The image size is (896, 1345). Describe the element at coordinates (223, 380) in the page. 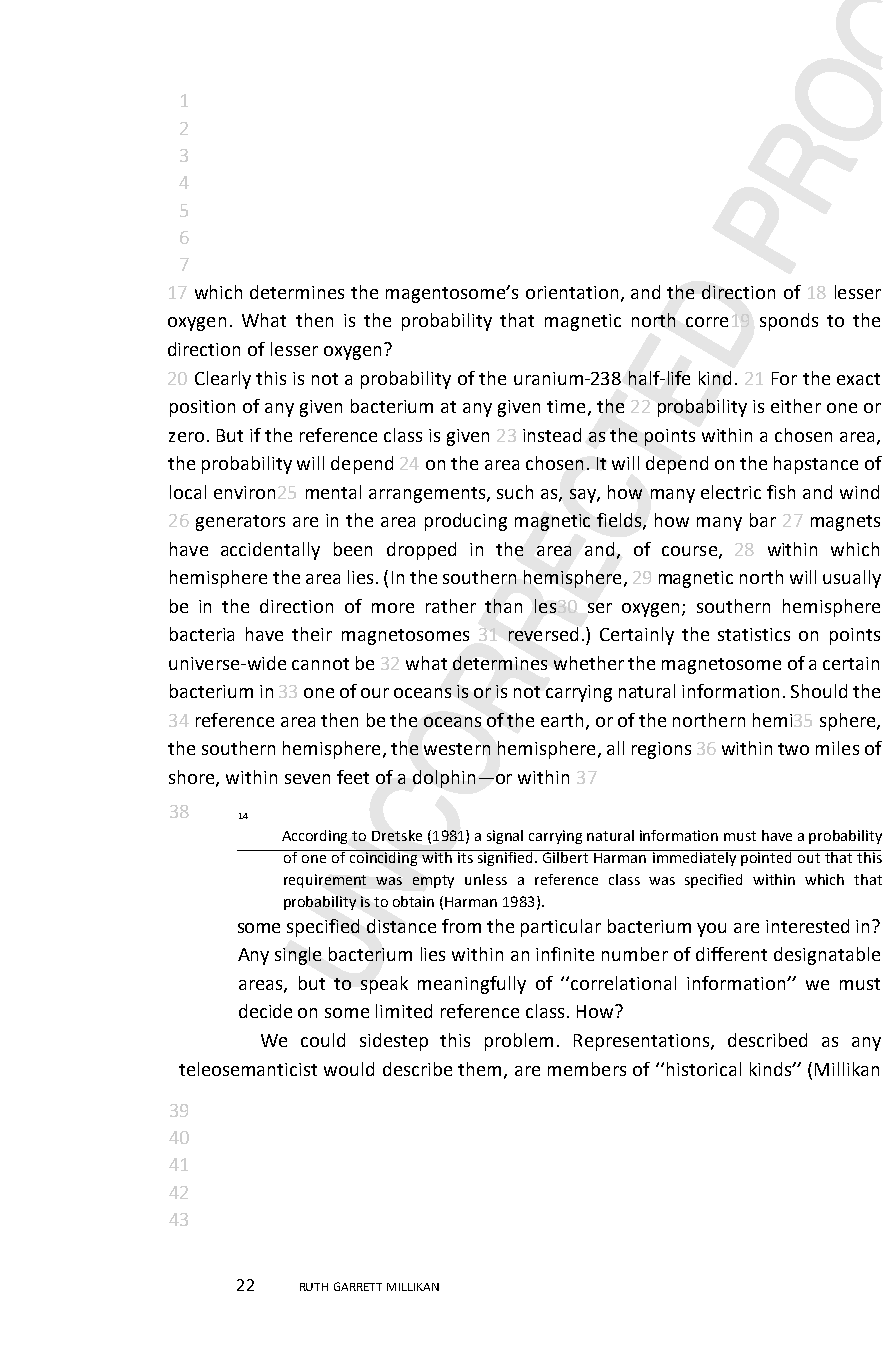

I see `Clearly` at that location.
